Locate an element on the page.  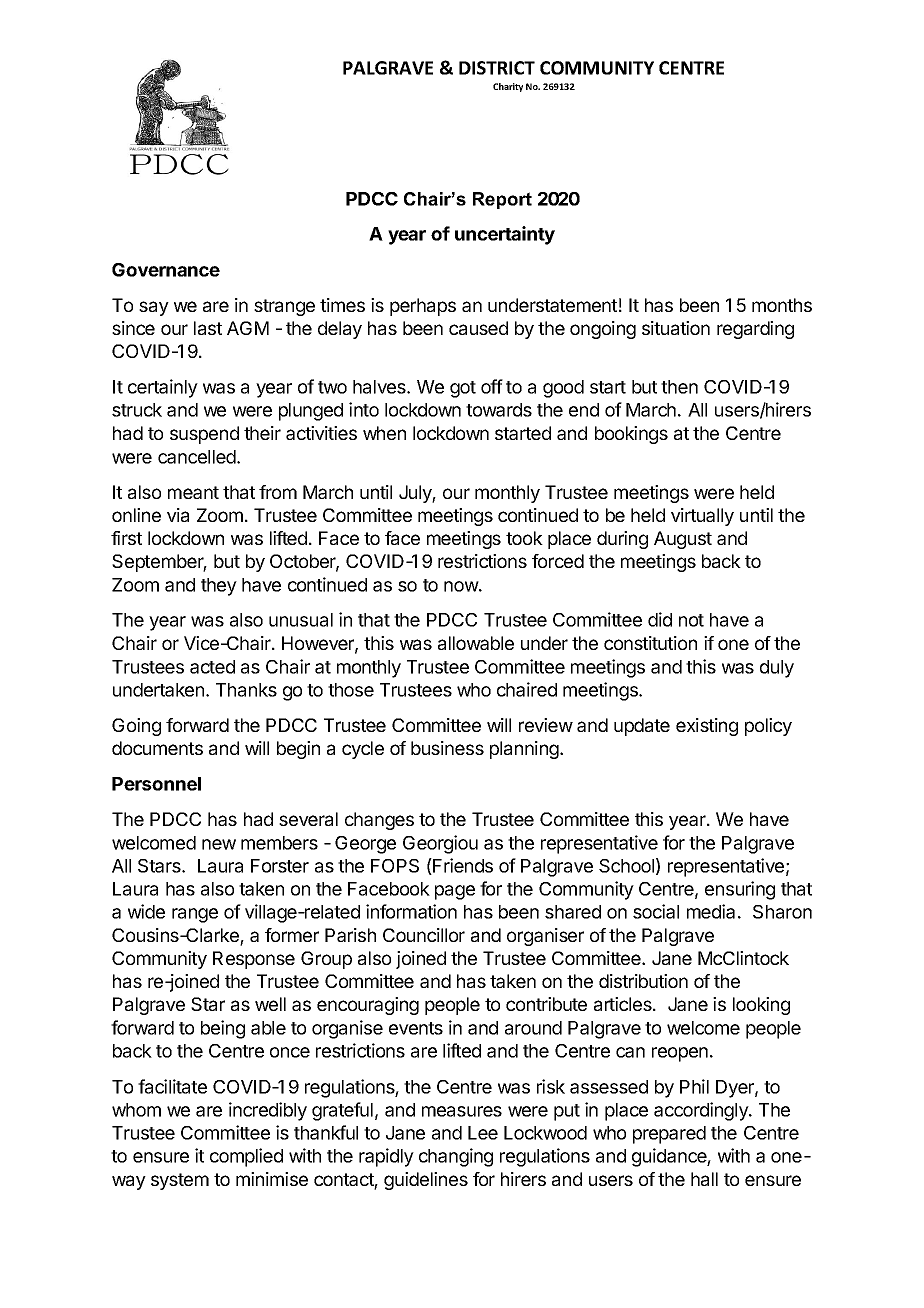
complied is located at coordinates (246, 1157).
